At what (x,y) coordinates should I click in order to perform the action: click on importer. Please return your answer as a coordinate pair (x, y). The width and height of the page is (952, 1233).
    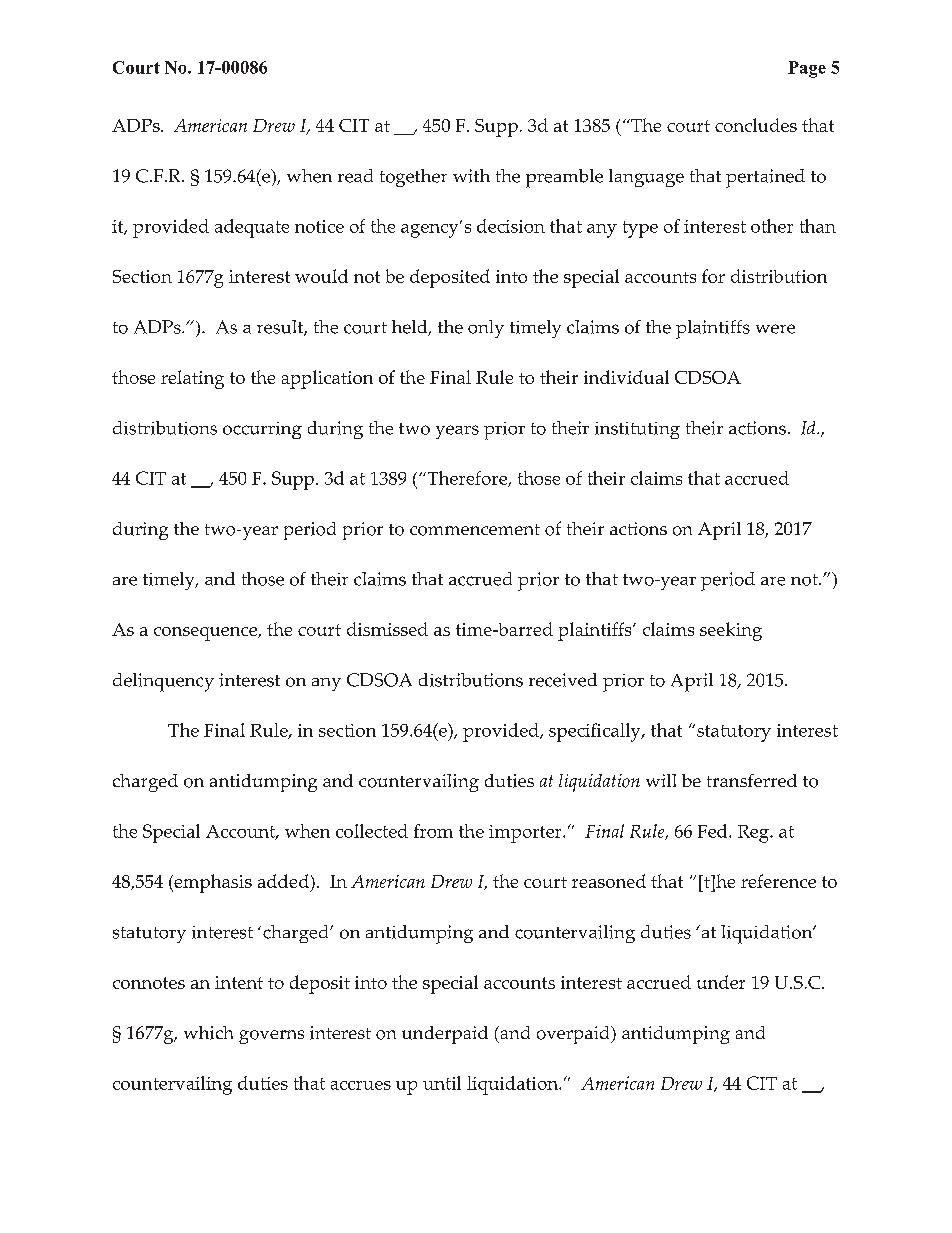
    Looking at the image, I should click on (526, 834).
